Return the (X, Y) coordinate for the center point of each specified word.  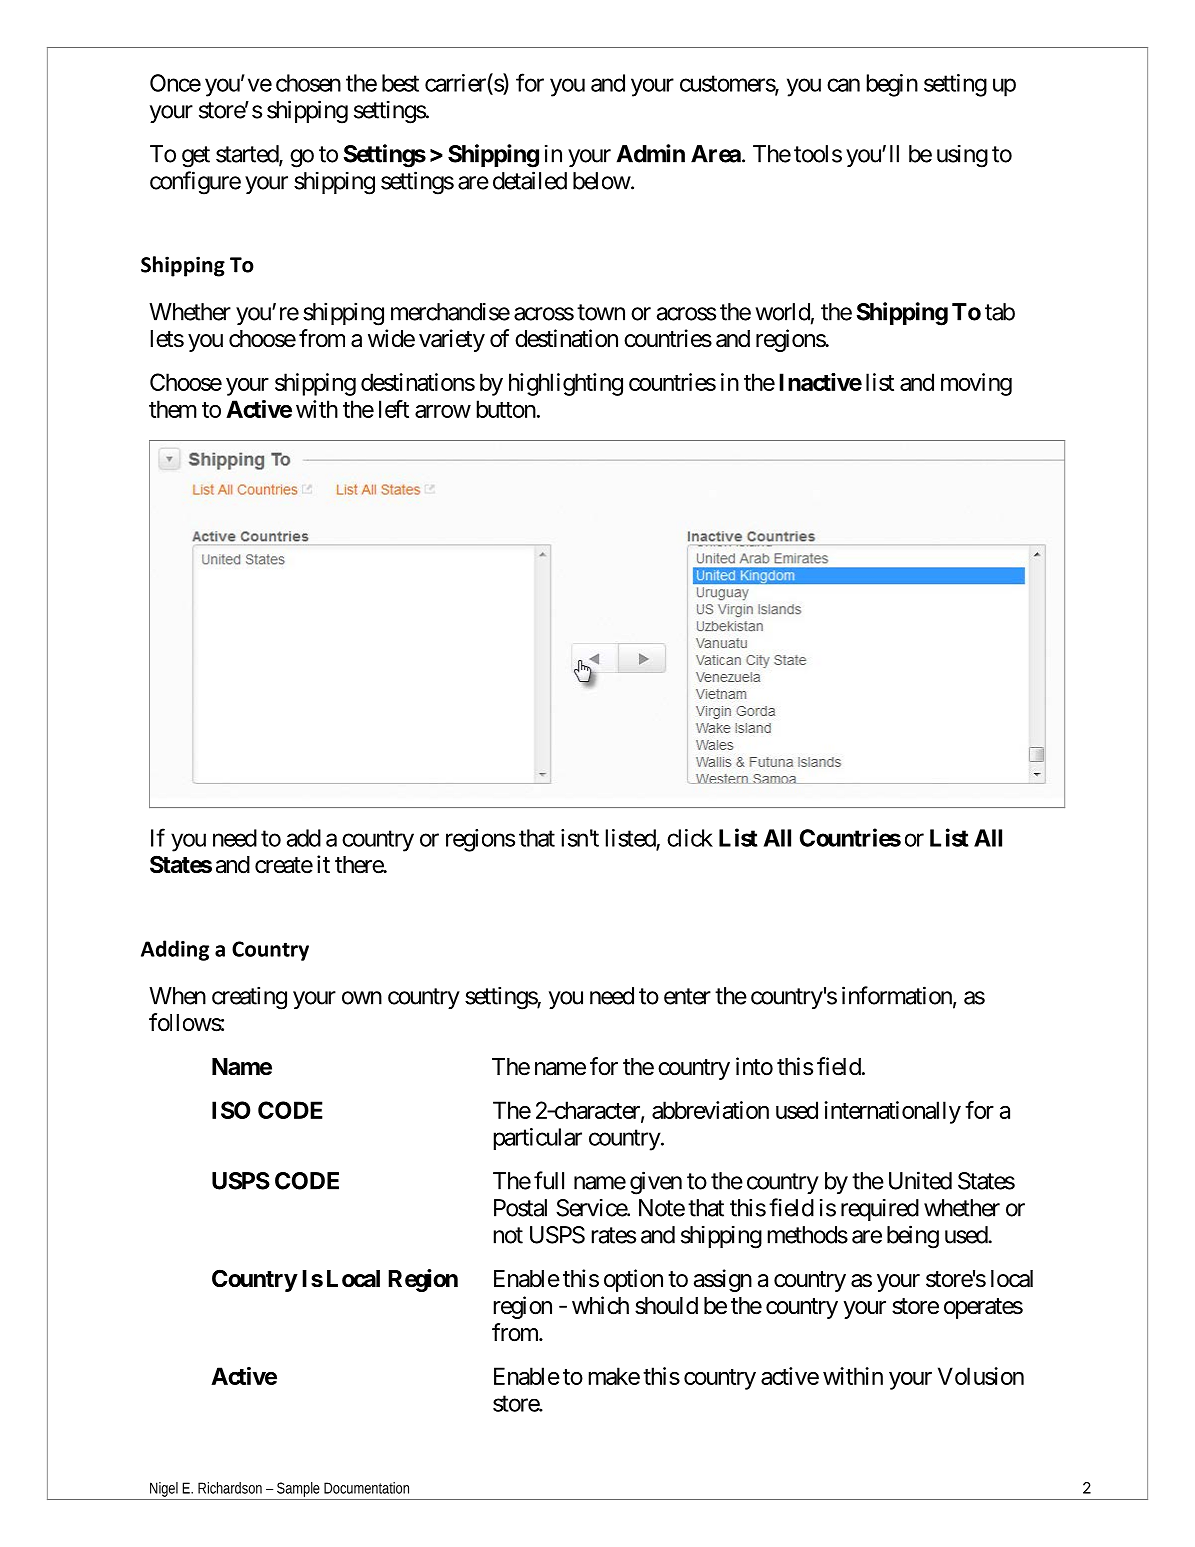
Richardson (230, 1488)
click (690, 838)
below (602, 181)
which (600, 1305)
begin (892, 85)
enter (687, 996)
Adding (175, 950)
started (248, 155)
